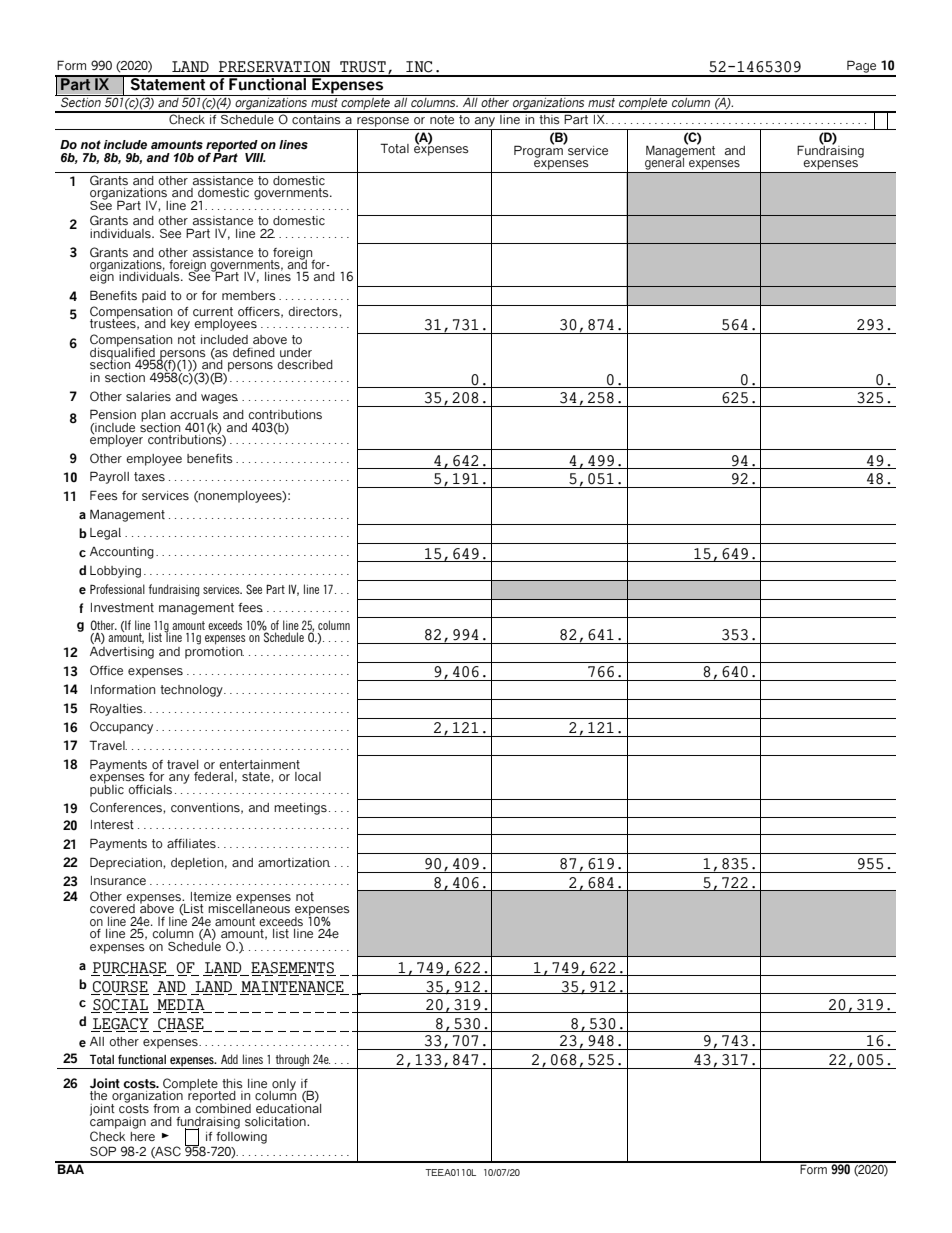  Describe the element at coordinates (214, 653) in the document. I see `promotion` at that location.
